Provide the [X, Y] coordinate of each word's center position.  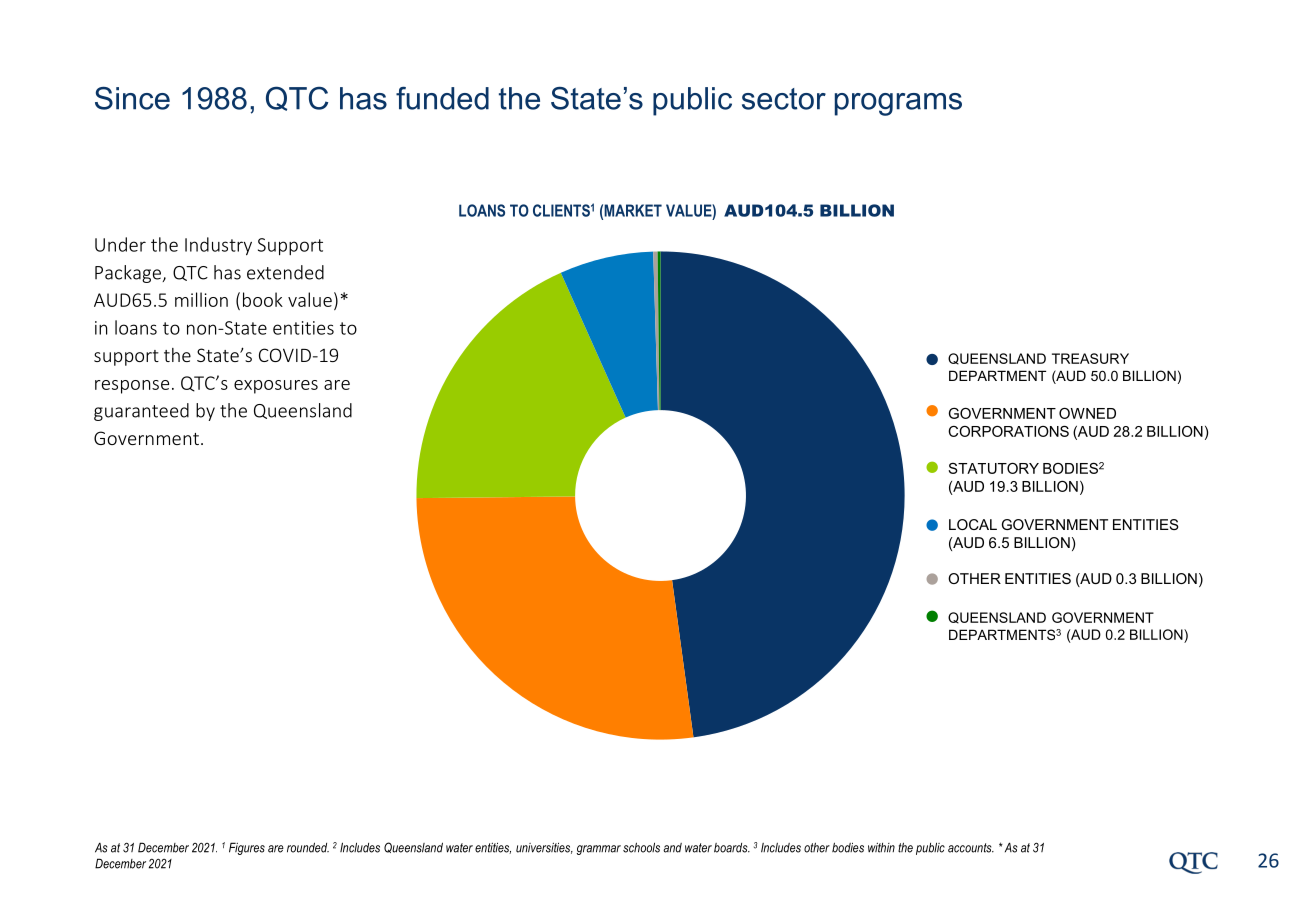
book [263, 299]
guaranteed [141, 412]
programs [898, 104]
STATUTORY [993, 468]
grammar [599, 850]
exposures [276, 387]
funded [442, 98]
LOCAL [973, 524]
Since [132, 98]
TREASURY [1090, 358]
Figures [247, 848]
